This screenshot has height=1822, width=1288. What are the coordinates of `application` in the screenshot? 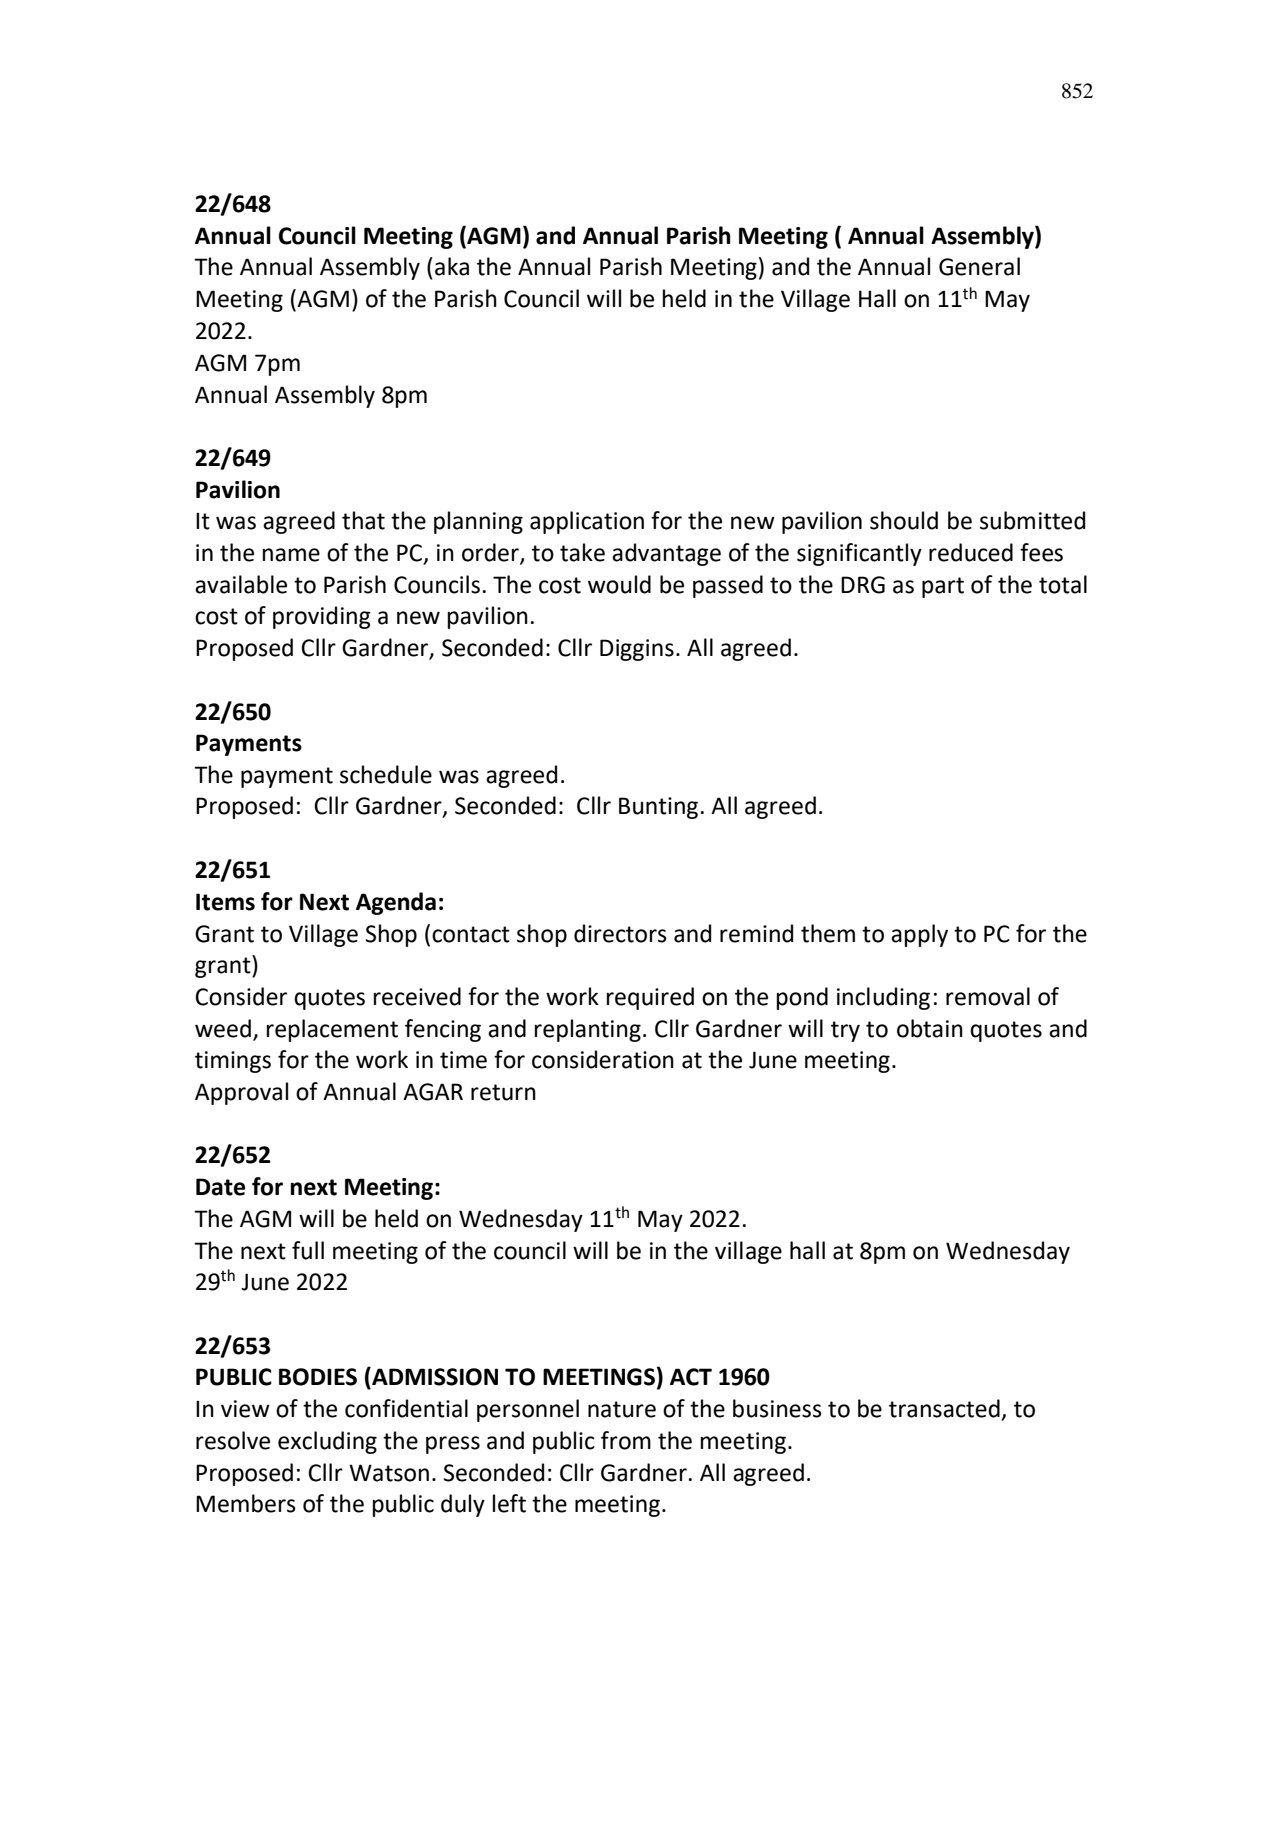 It's located at (587, 522).
